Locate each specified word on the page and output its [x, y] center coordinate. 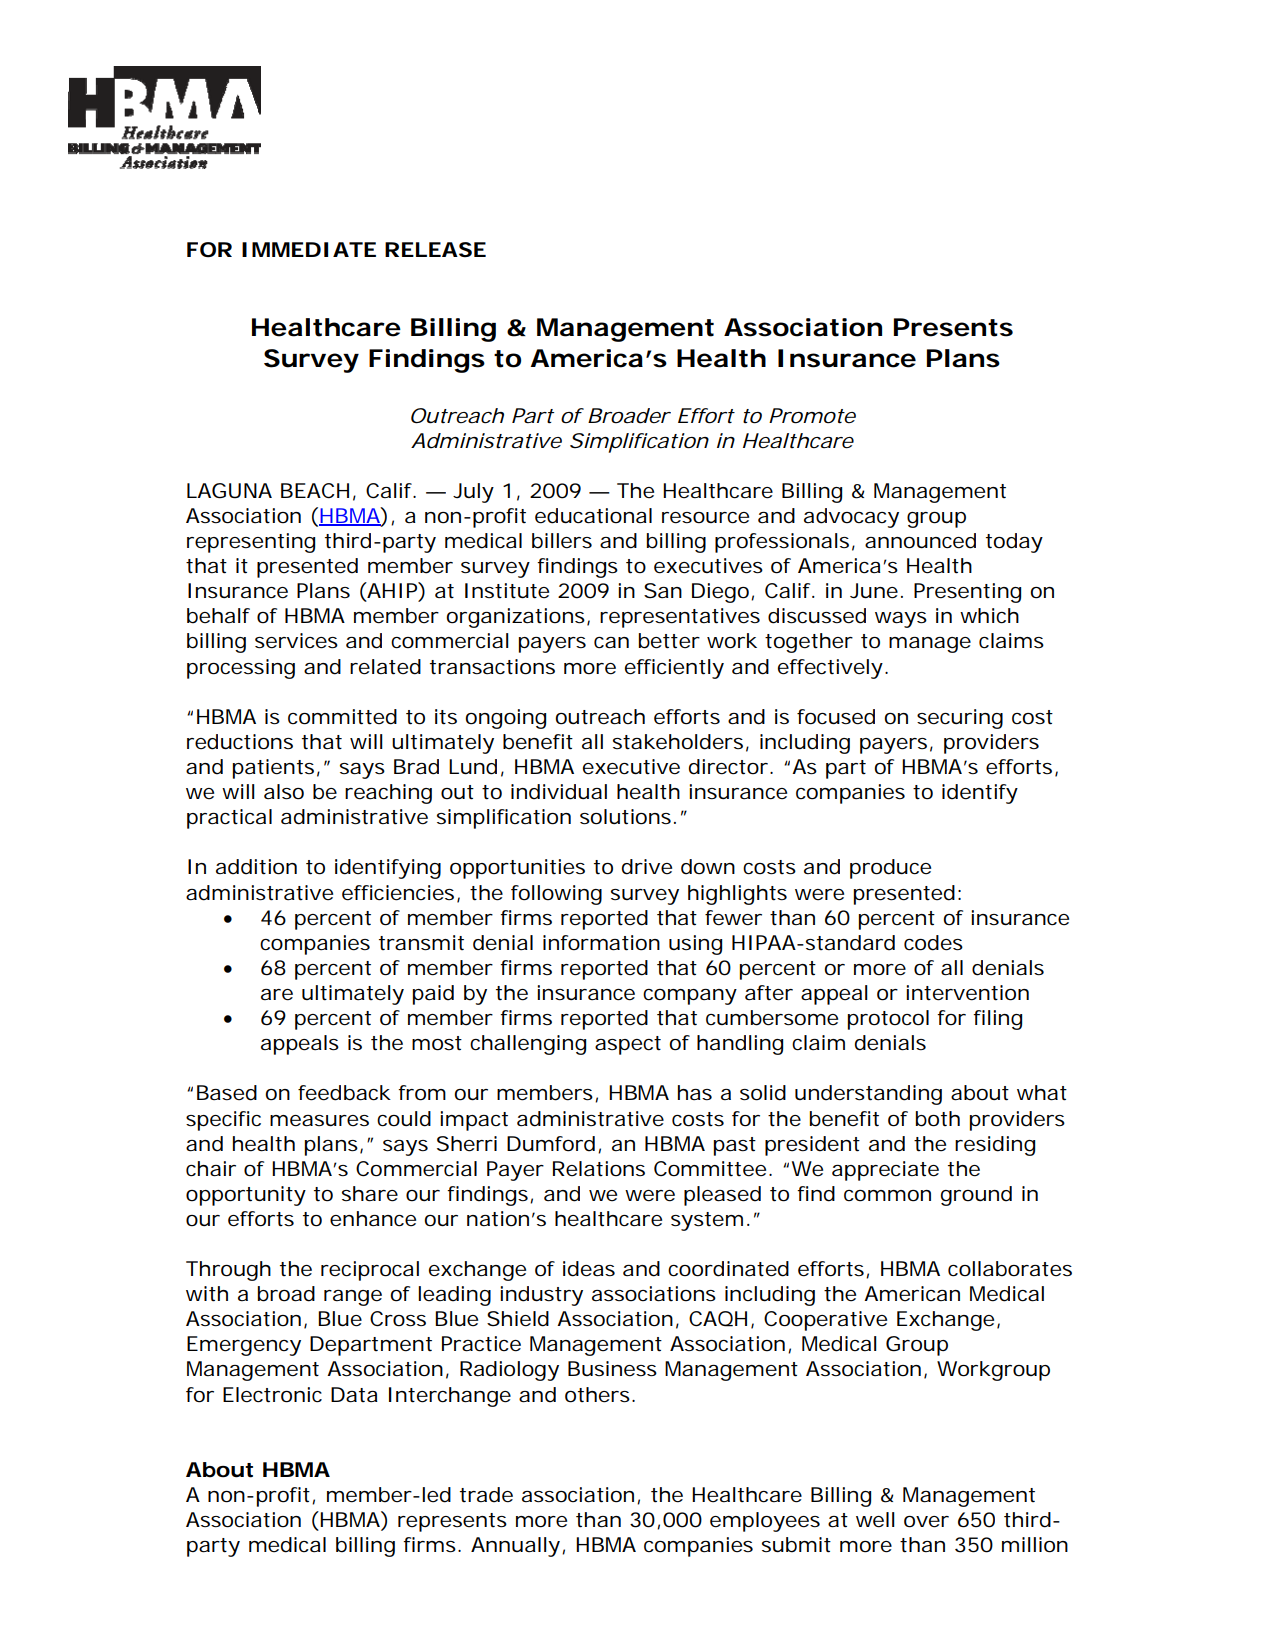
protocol [888, 1020]
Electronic [272, 1395]
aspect [628, 1045]
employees [765, 1522]
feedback [344, 1093]
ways [901, 620]
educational [593, 516]
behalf [218, 616]
